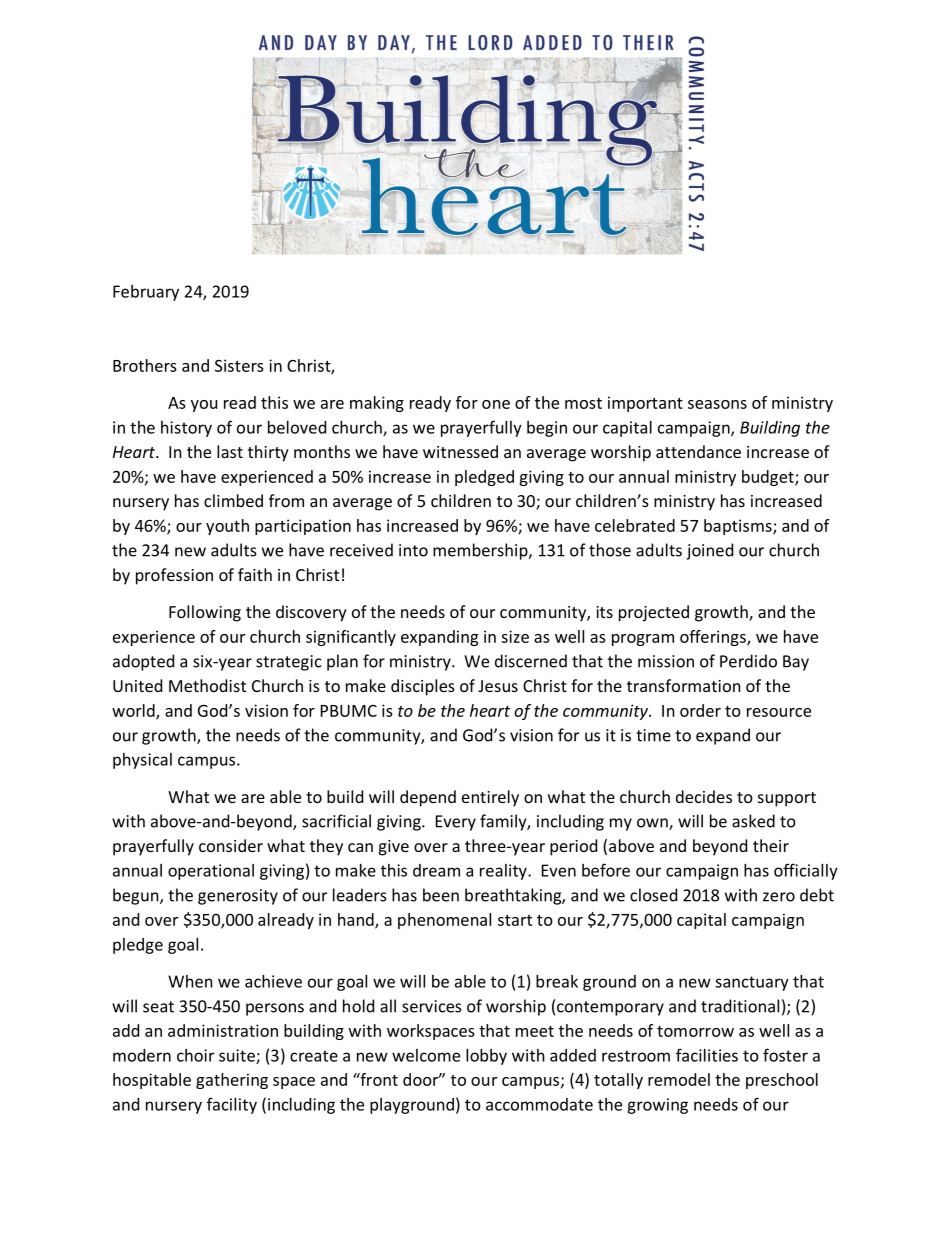 This screenshot has width=952, height=1233. What do you see at coordinates (739, 527) in the screenshot?
I see `baptisms` at bounding box center [739, 527].
